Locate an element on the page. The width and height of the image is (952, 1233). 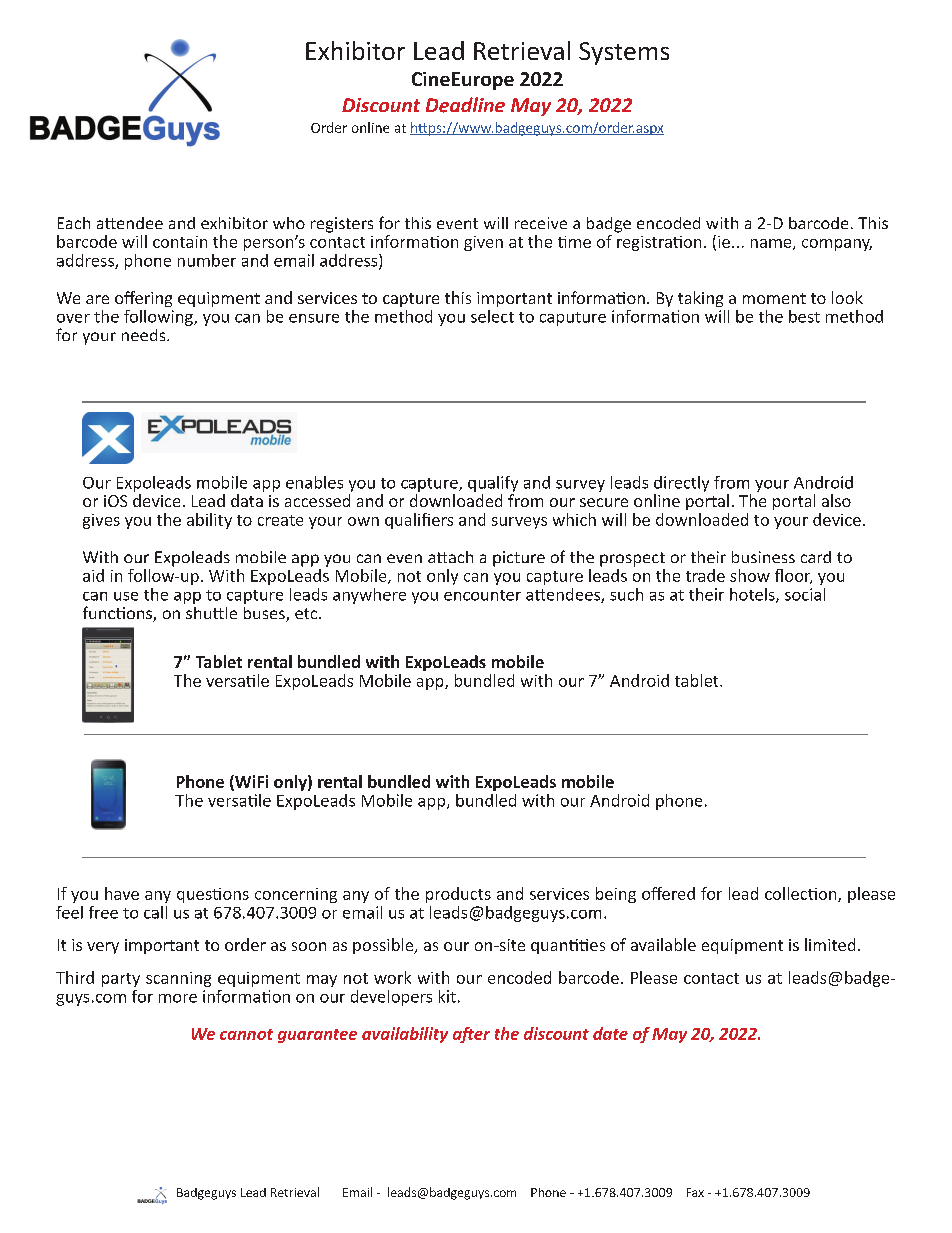
hotels is located at coordinates (753, 595).
